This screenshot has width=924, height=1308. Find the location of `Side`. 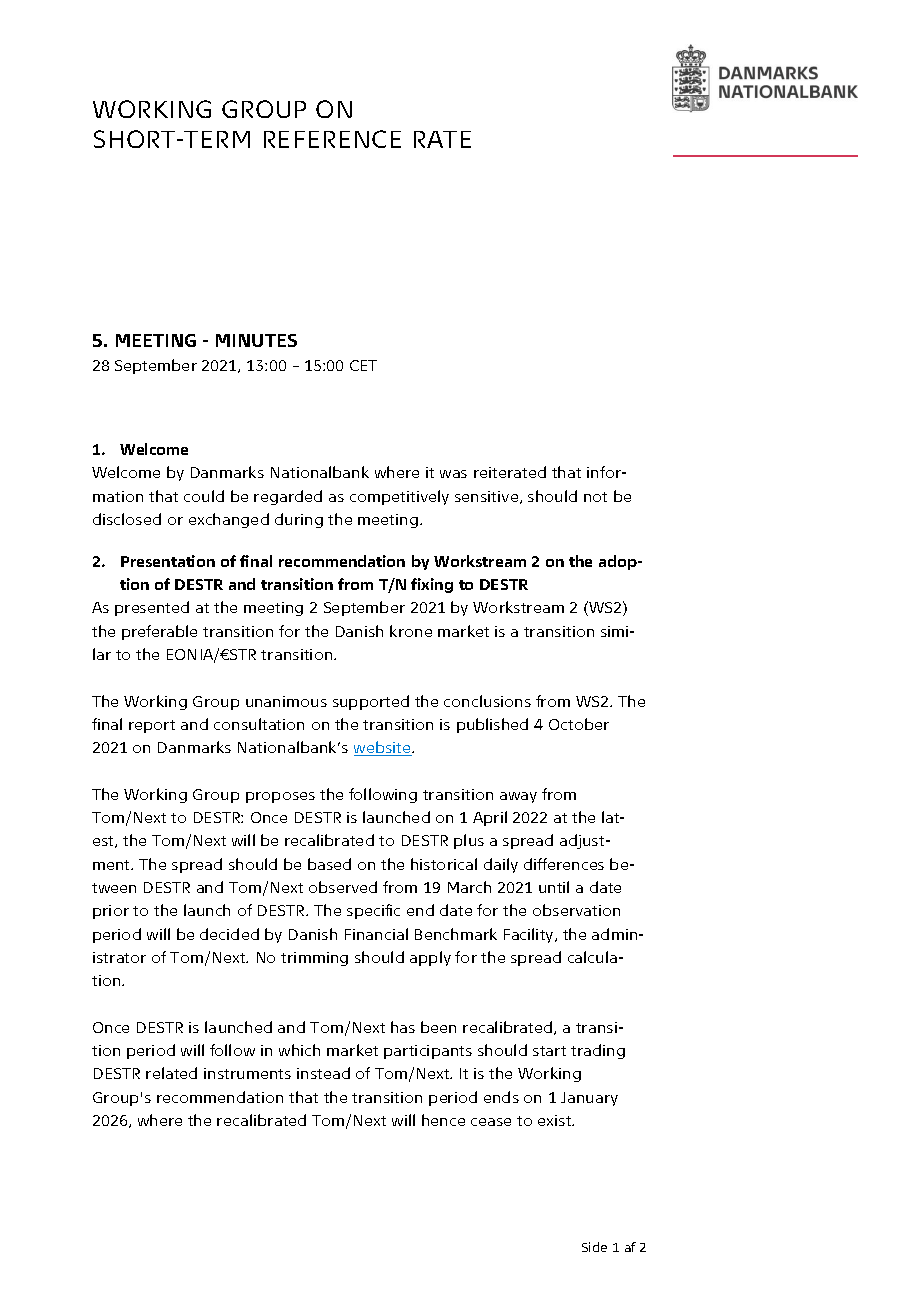

Side is located at coordinates (594, 1247).
